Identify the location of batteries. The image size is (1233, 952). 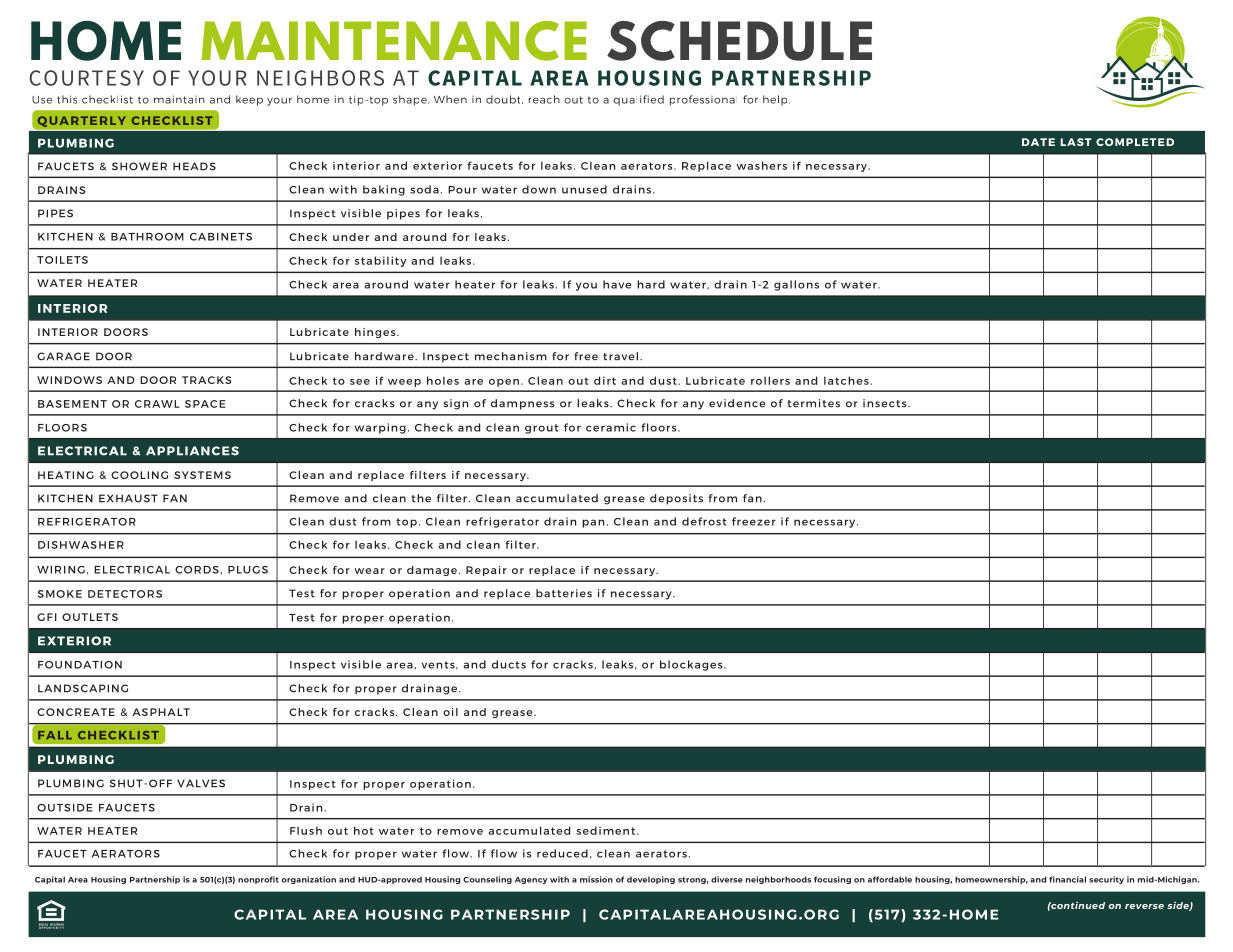
(564, 593).
